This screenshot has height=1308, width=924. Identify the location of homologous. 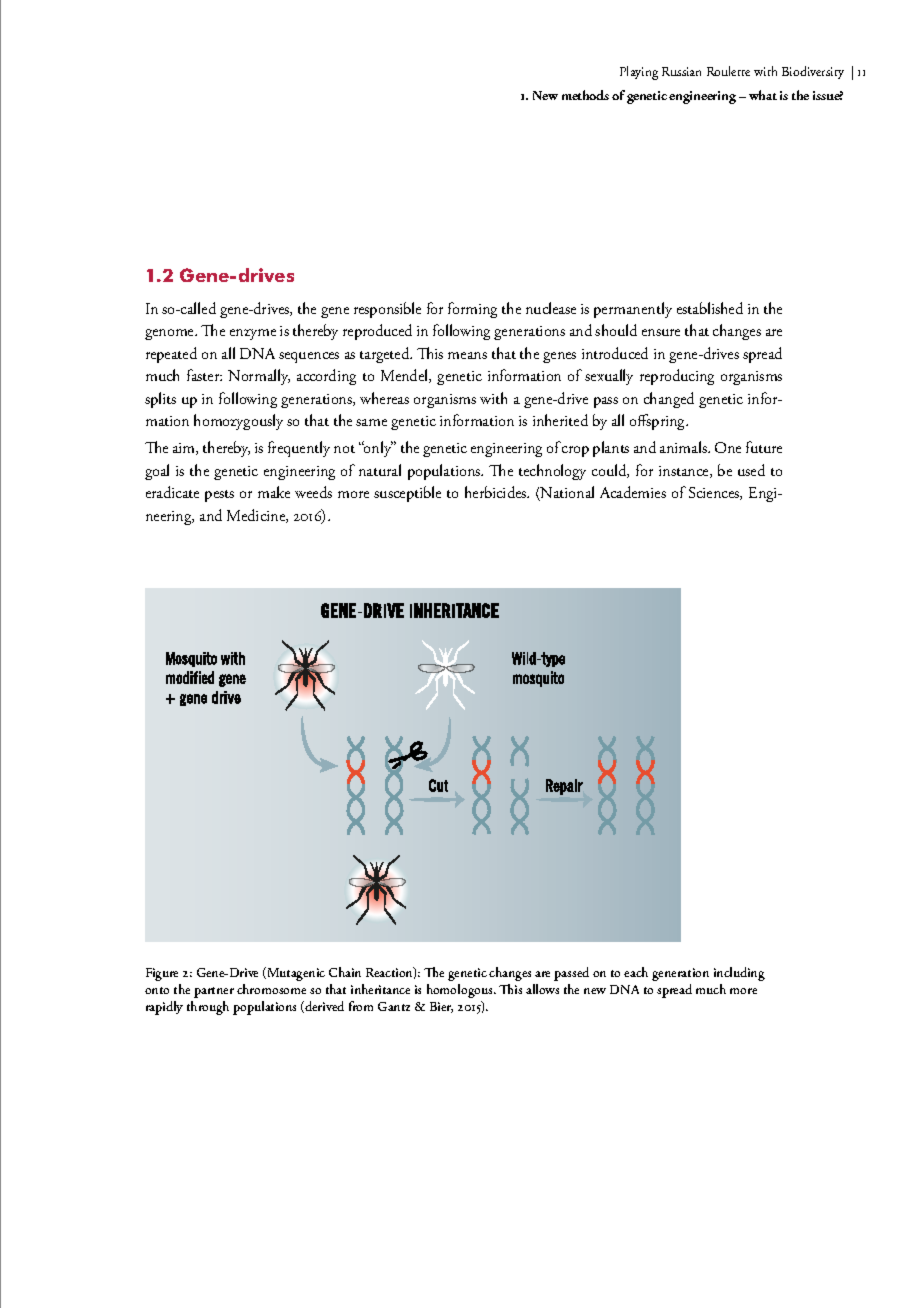
(461, 991).
